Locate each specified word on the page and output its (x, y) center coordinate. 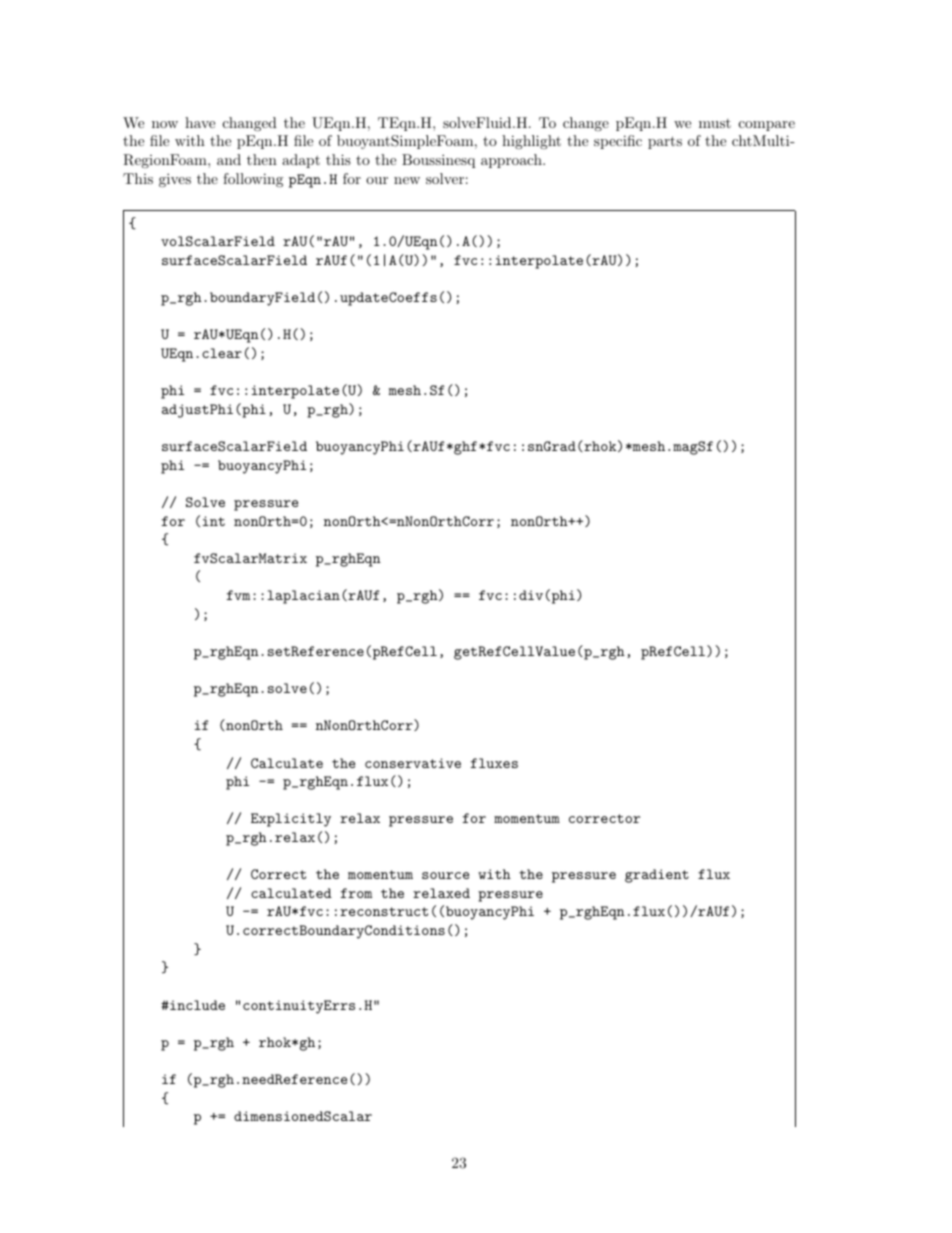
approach (512, 161)
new (407, 180)
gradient (657, 876)
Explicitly (291, 820)
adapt (301, 161)
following (253, 180)
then (262, 159)
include (196, 1005)
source (445, 875)
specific (618, 142)
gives (175, 180)
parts (665, 142)
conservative (413, 763)
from (356, 893)
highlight (531, 142)
